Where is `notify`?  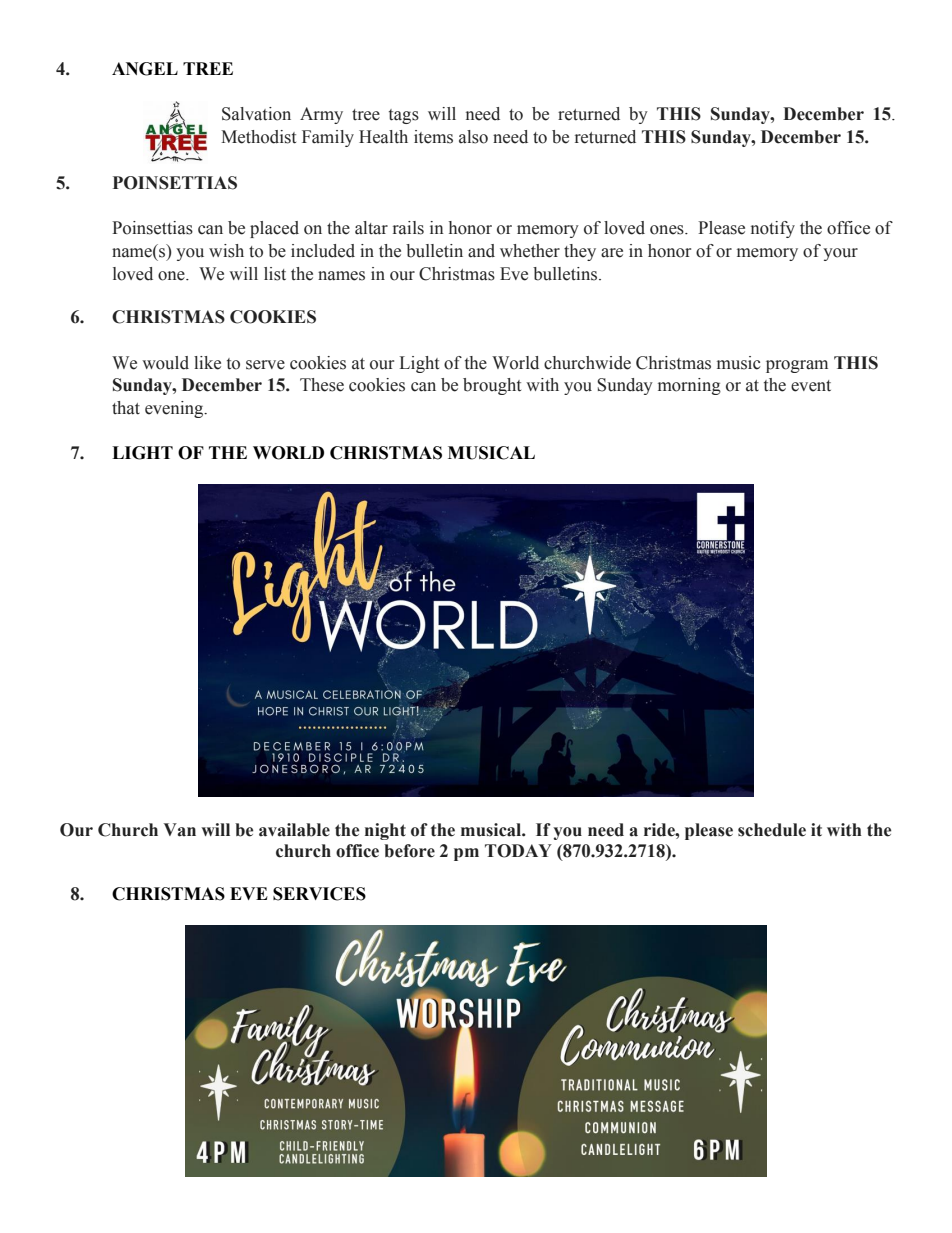 notify is located at coordinates (773, 229).
